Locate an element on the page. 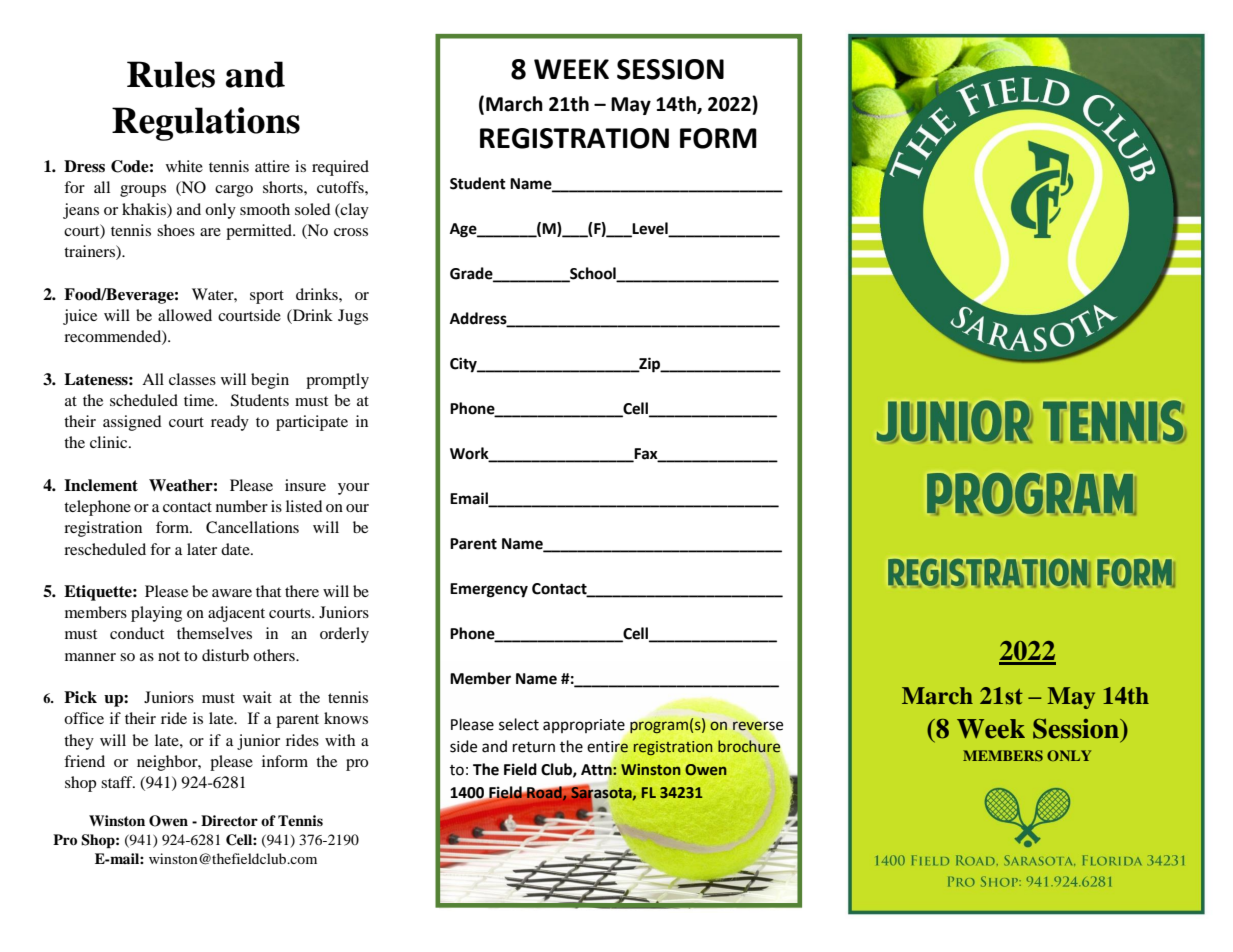  cutoffs is located at coordinates (341, 187).
